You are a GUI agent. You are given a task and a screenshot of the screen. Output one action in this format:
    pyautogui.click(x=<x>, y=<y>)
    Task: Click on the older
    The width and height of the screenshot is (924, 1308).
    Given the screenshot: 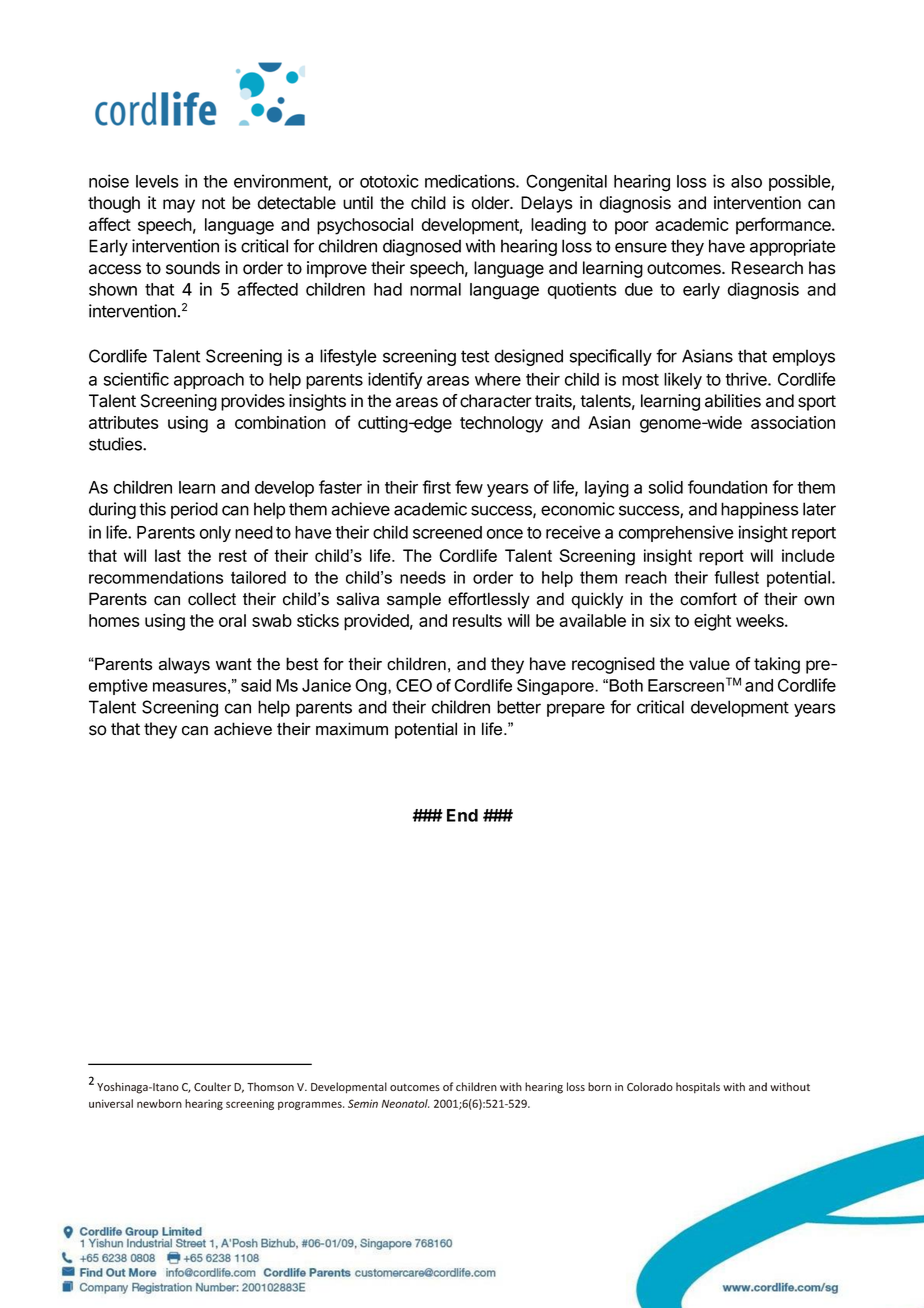 What is the action you would take?
    pyautogui.click(x=492, y=203)
